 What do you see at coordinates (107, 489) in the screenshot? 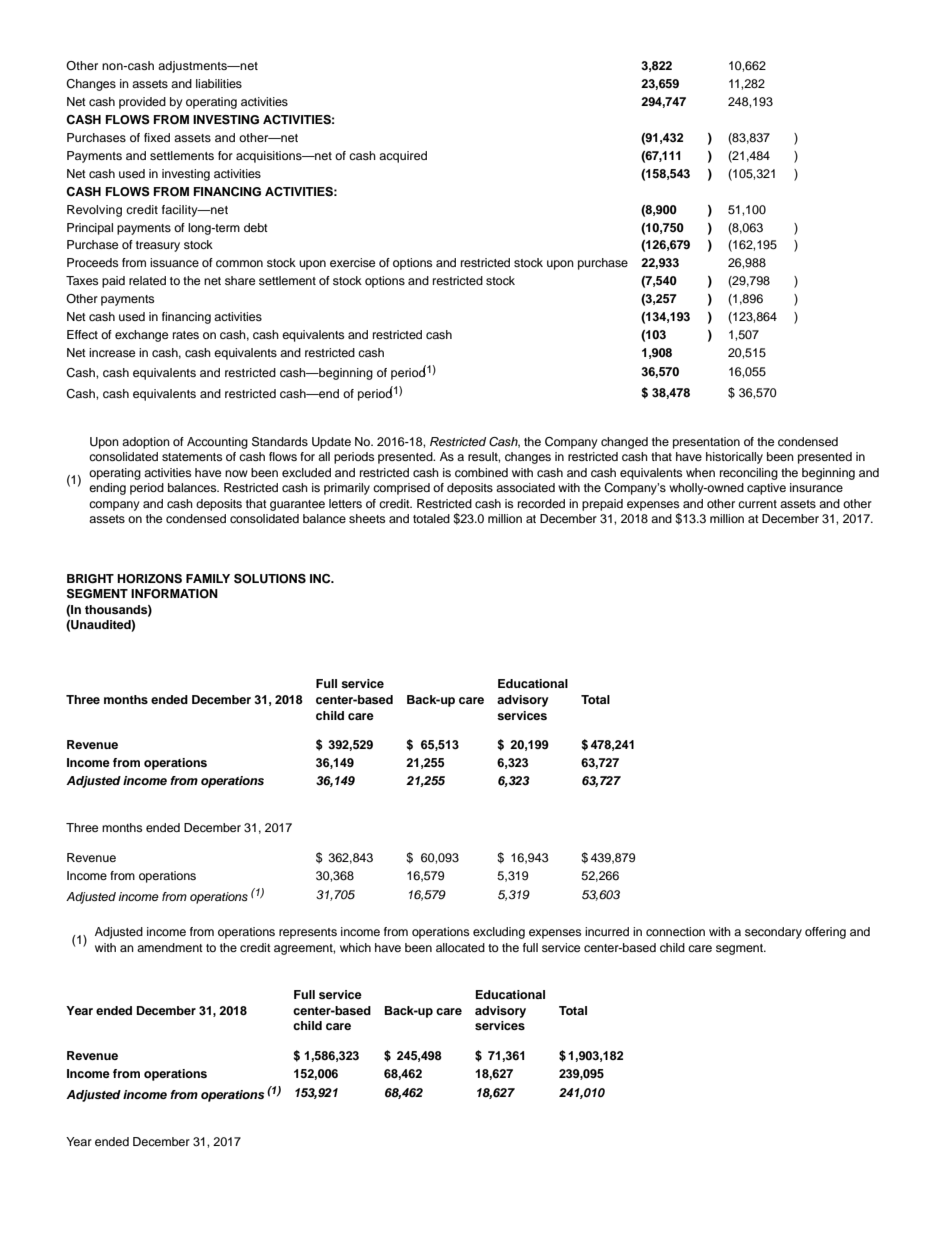
I see `ending` at bounding box center [107, 489].
